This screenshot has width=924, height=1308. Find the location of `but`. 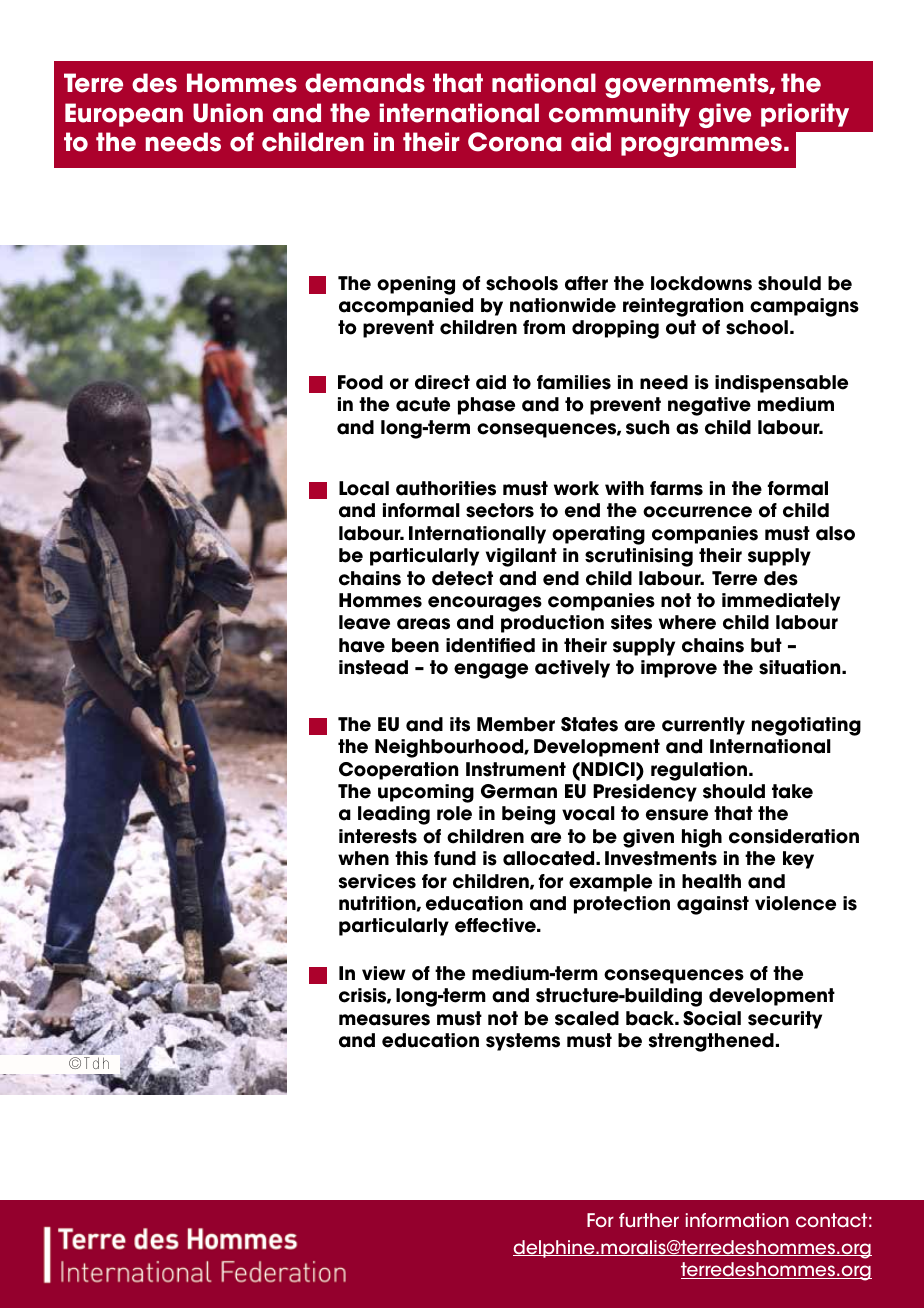

but is located at coordinates (766, 645).
